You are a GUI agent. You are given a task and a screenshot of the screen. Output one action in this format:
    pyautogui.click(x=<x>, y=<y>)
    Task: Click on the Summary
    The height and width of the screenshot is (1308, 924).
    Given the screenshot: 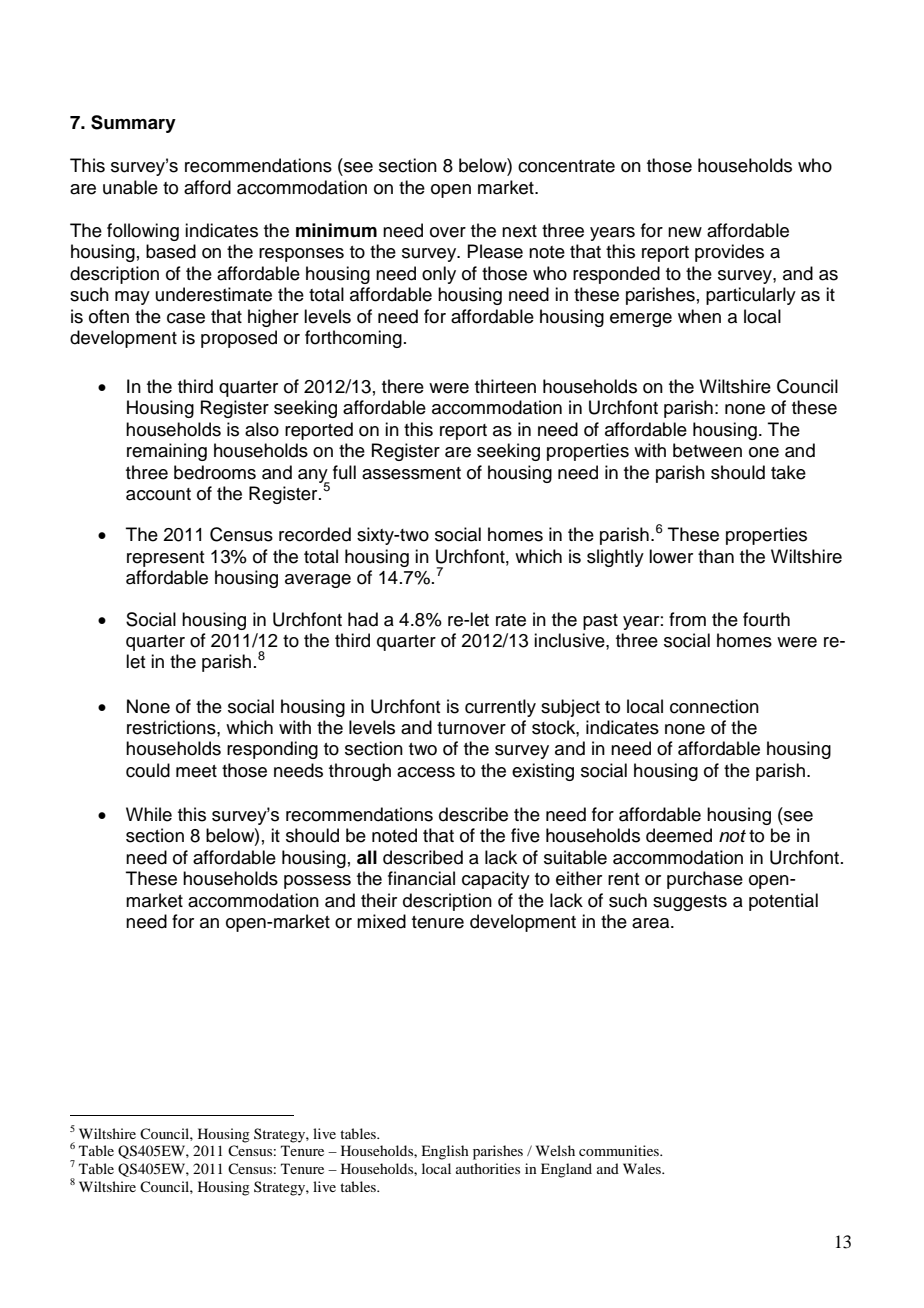 What is the action you would take?
    pyautogui.click(x=133, y=124)
